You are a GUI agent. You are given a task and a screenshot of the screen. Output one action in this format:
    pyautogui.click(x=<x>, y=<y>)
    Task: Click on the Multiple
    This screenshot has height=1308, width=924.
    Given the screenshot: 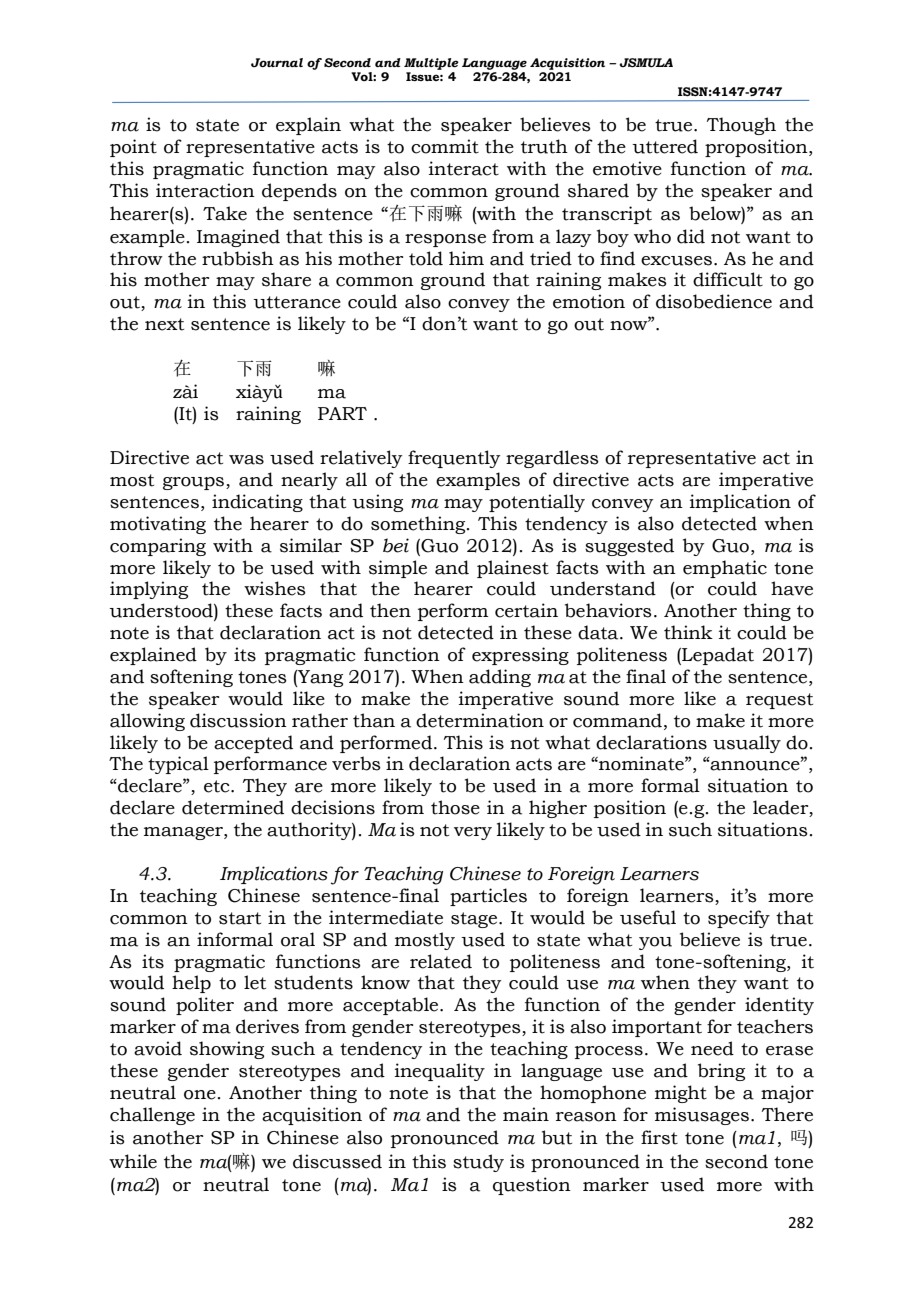 What is the action you would take?
    pyautogui.click(x=431, y=64)
